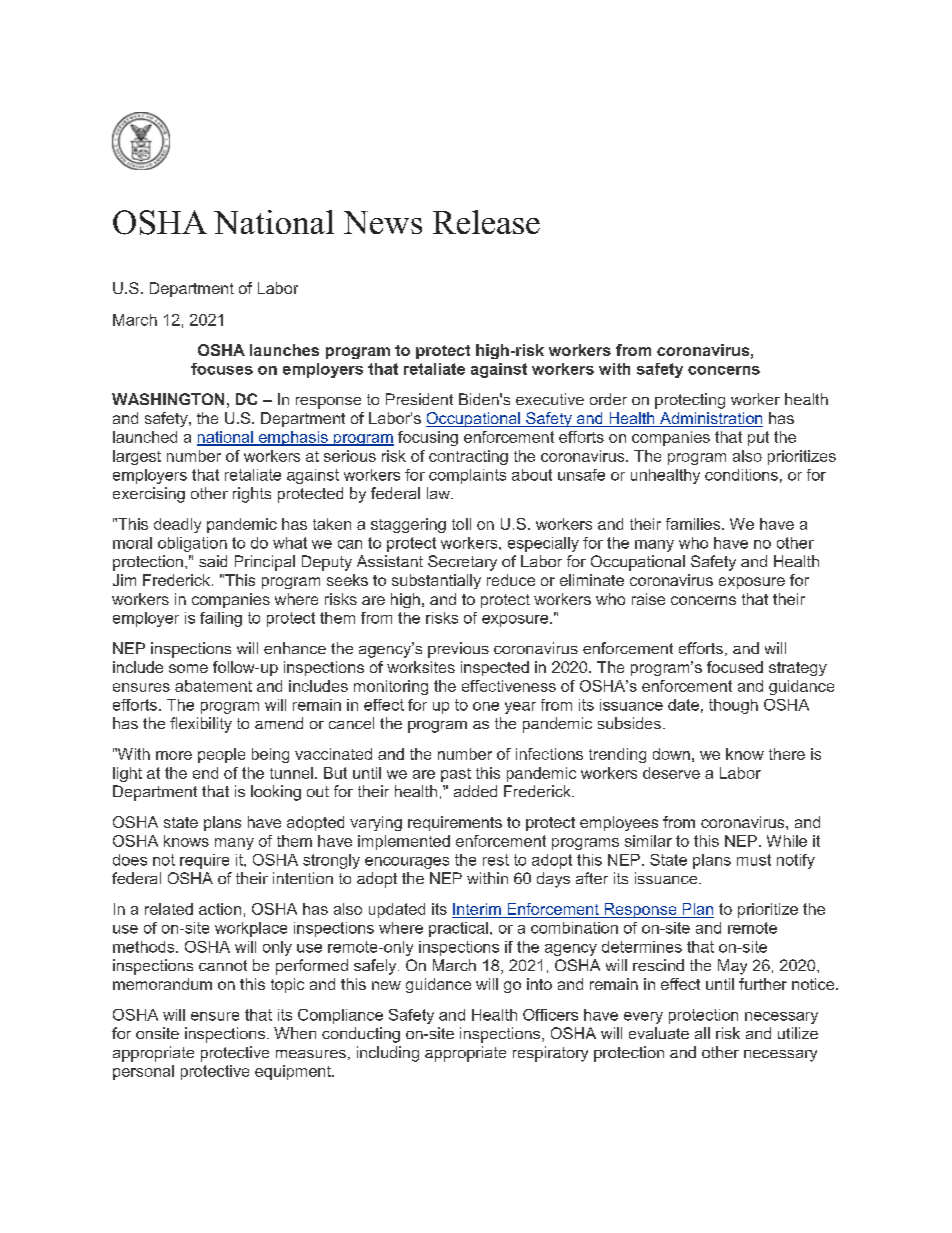  I want to click on deserve, so click(671, 773).
